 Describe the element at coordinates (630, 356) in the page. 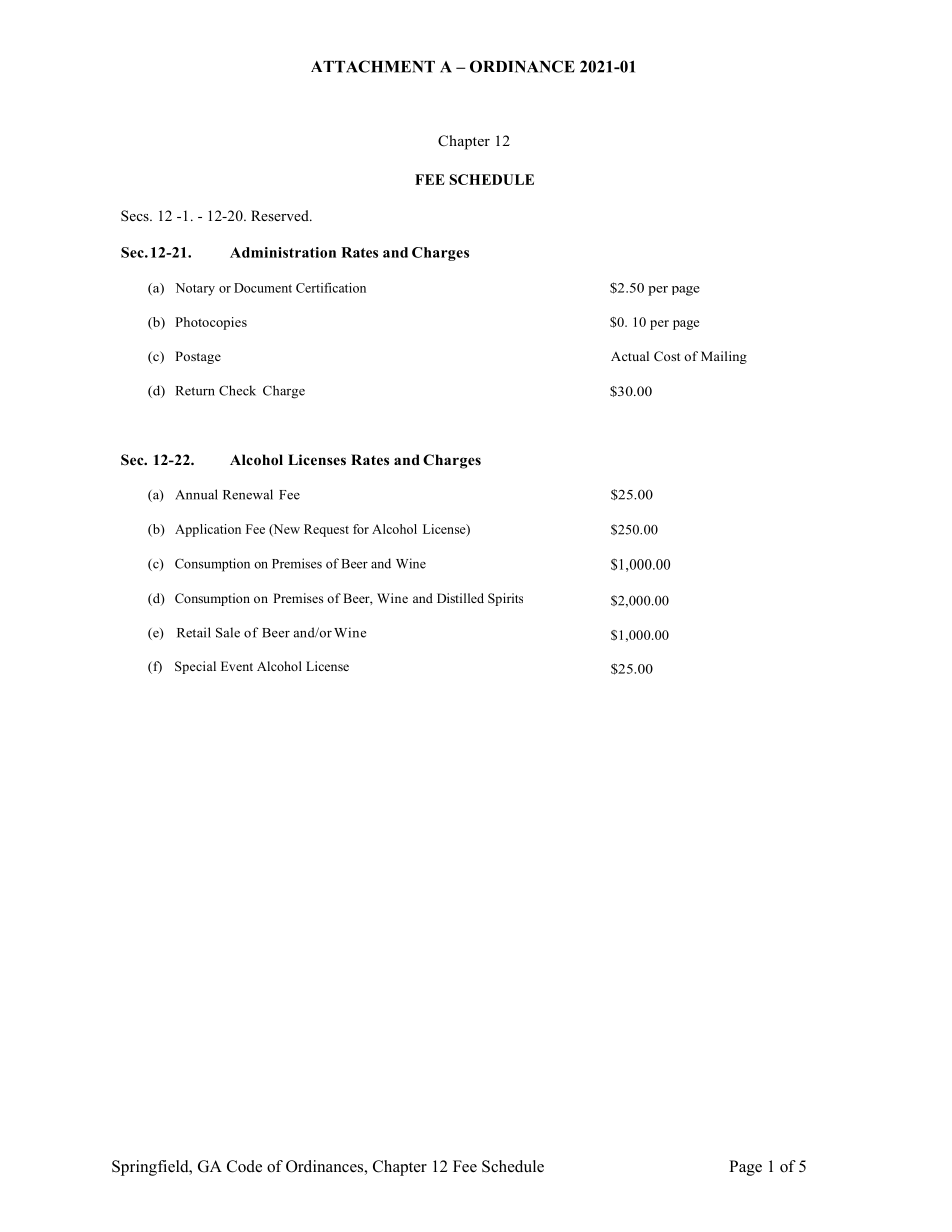

I see `Actual` at that location.
